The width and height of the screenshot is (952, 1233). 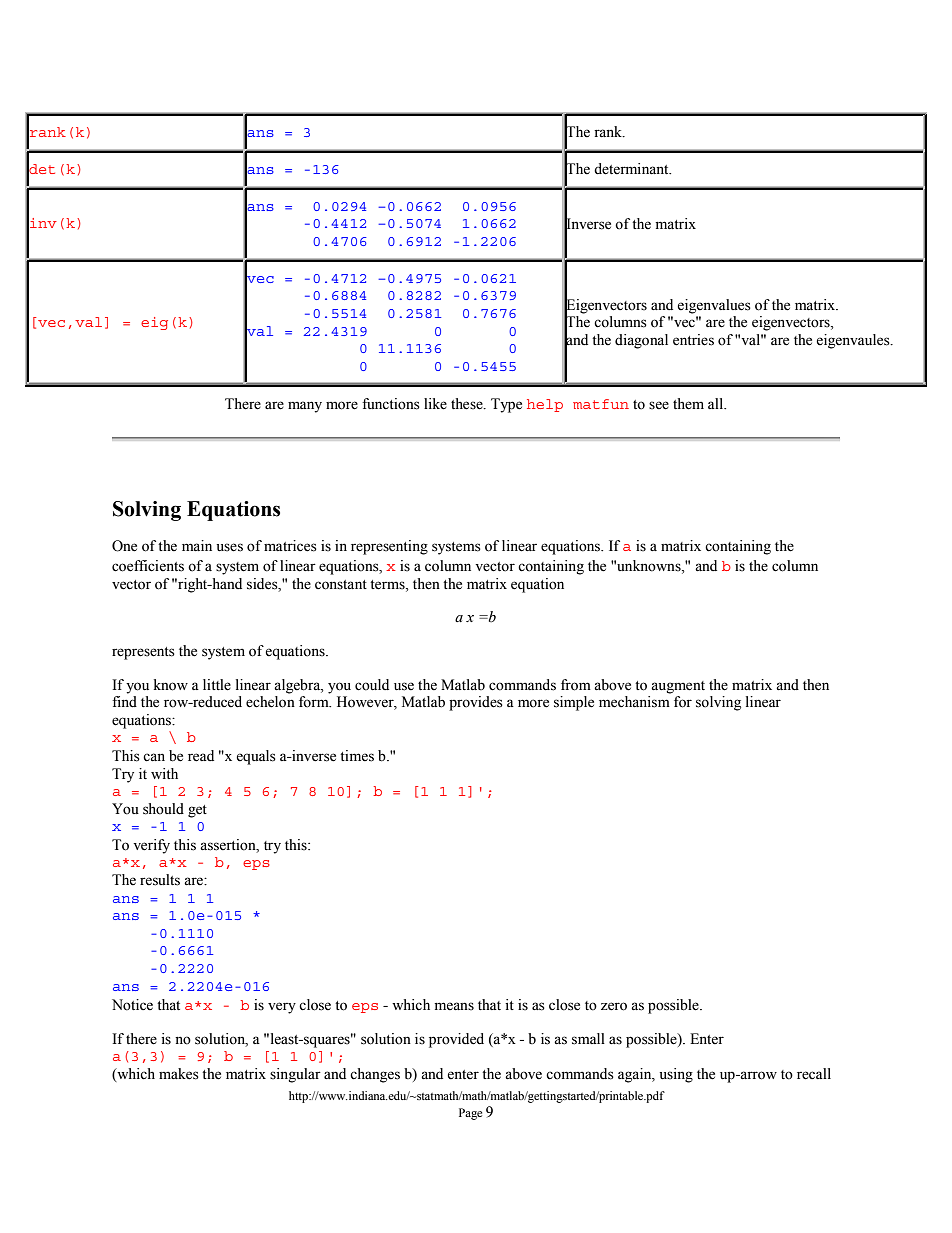 What do you see at coordinates (632, 169) in the screenshot?
I see `determinant` at bounding box center [632, 169].
